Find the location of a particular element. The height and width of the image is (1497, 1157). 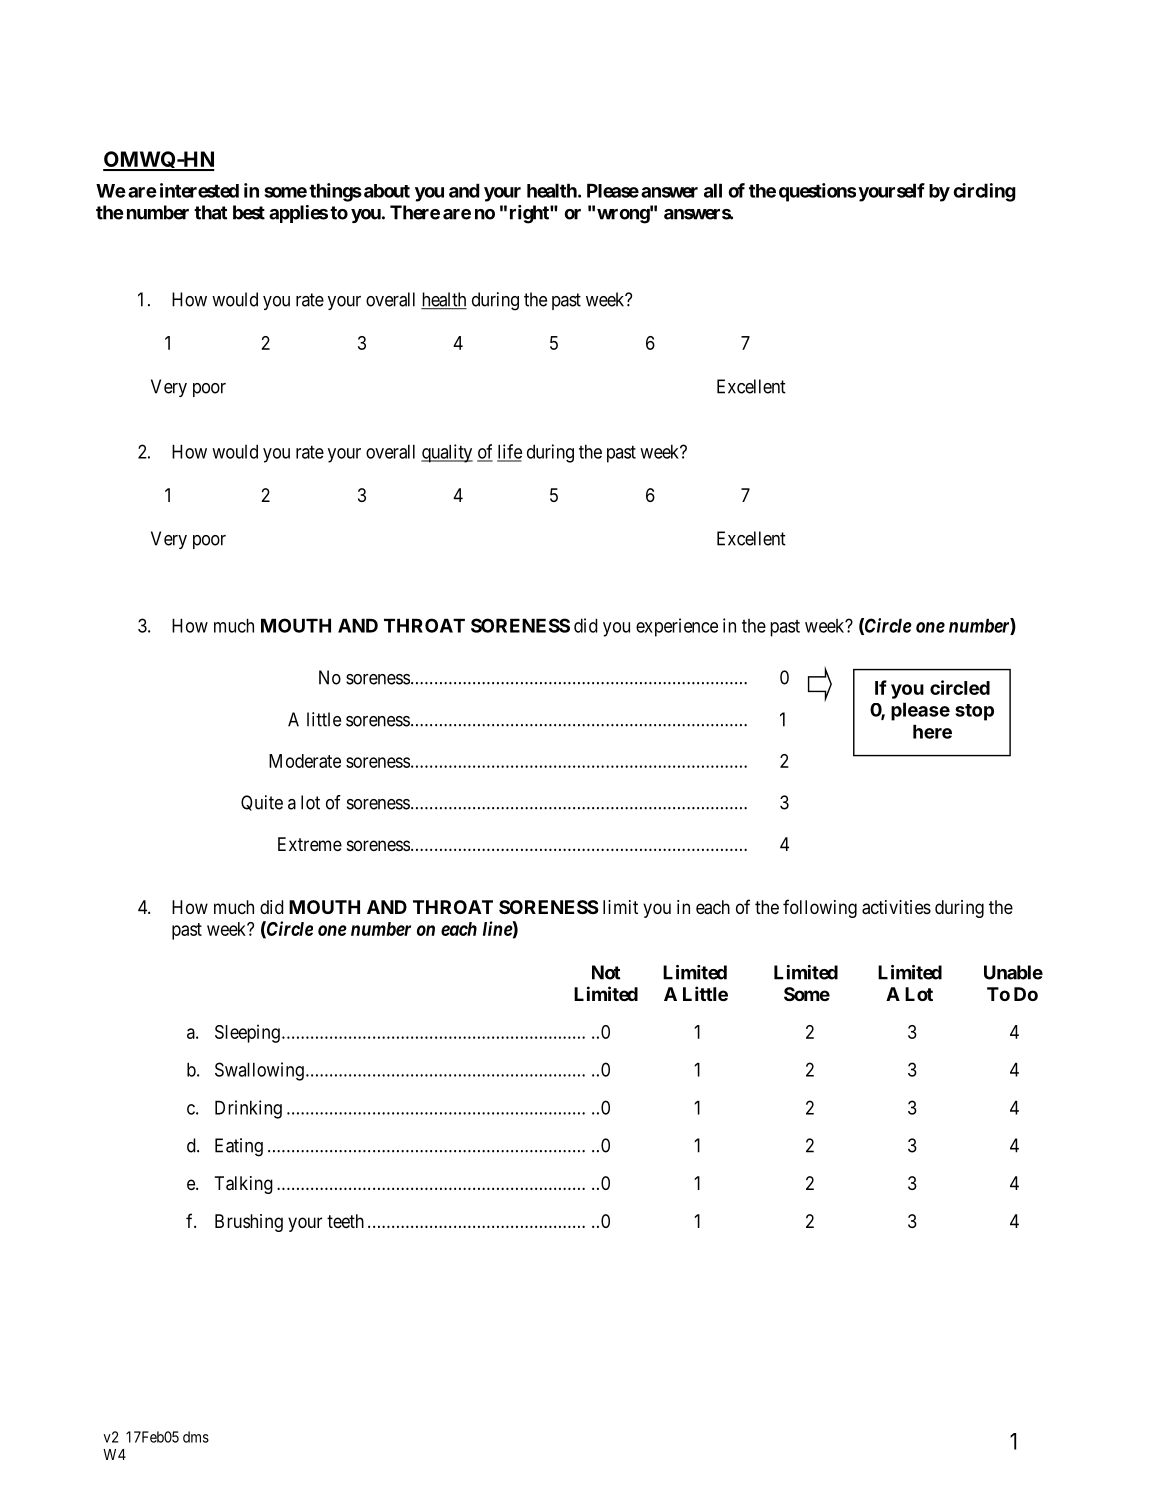

about is located at coordinates (385, 191).
